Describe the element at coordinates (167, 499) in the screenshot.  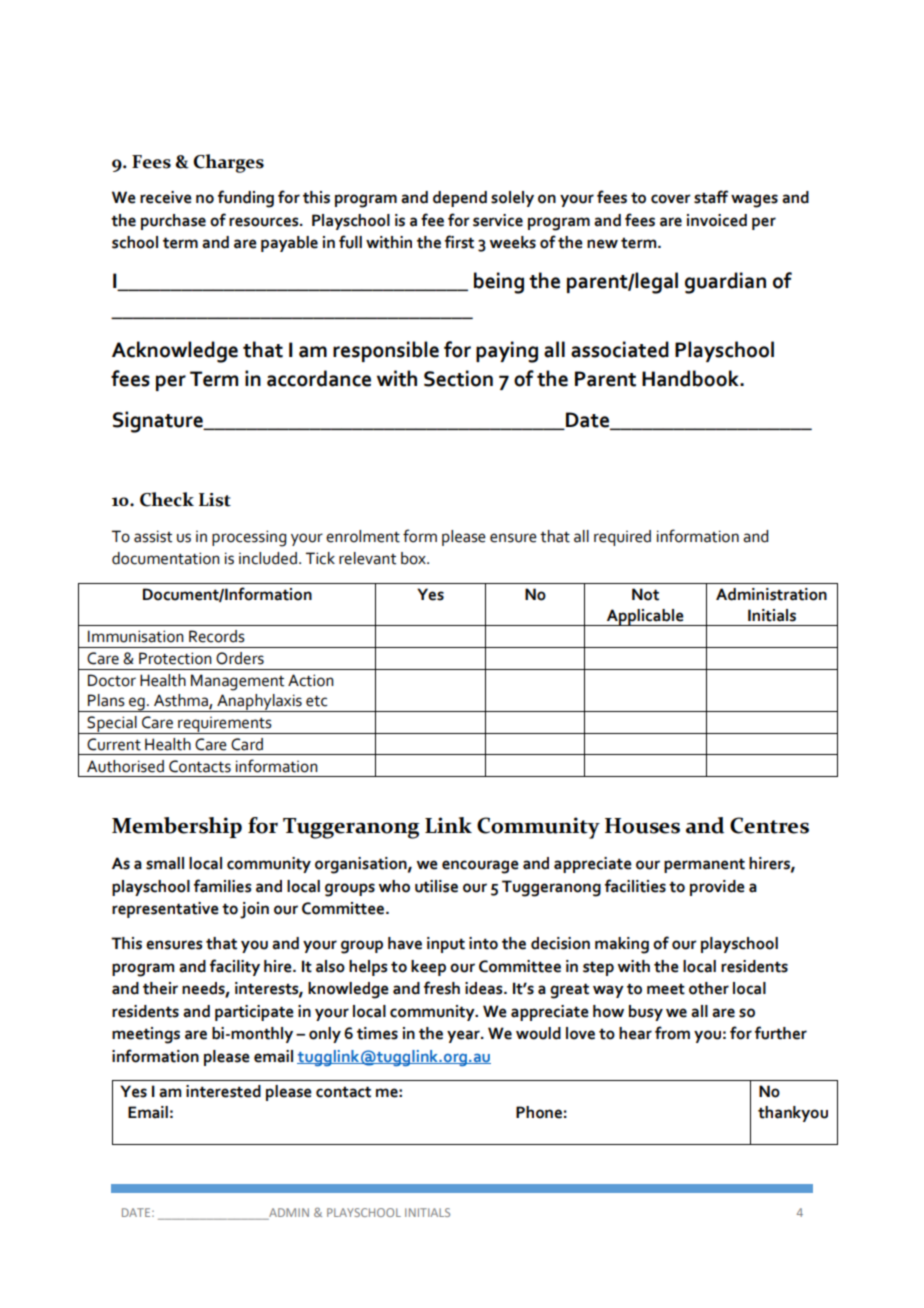
I see `Check` at that location.
